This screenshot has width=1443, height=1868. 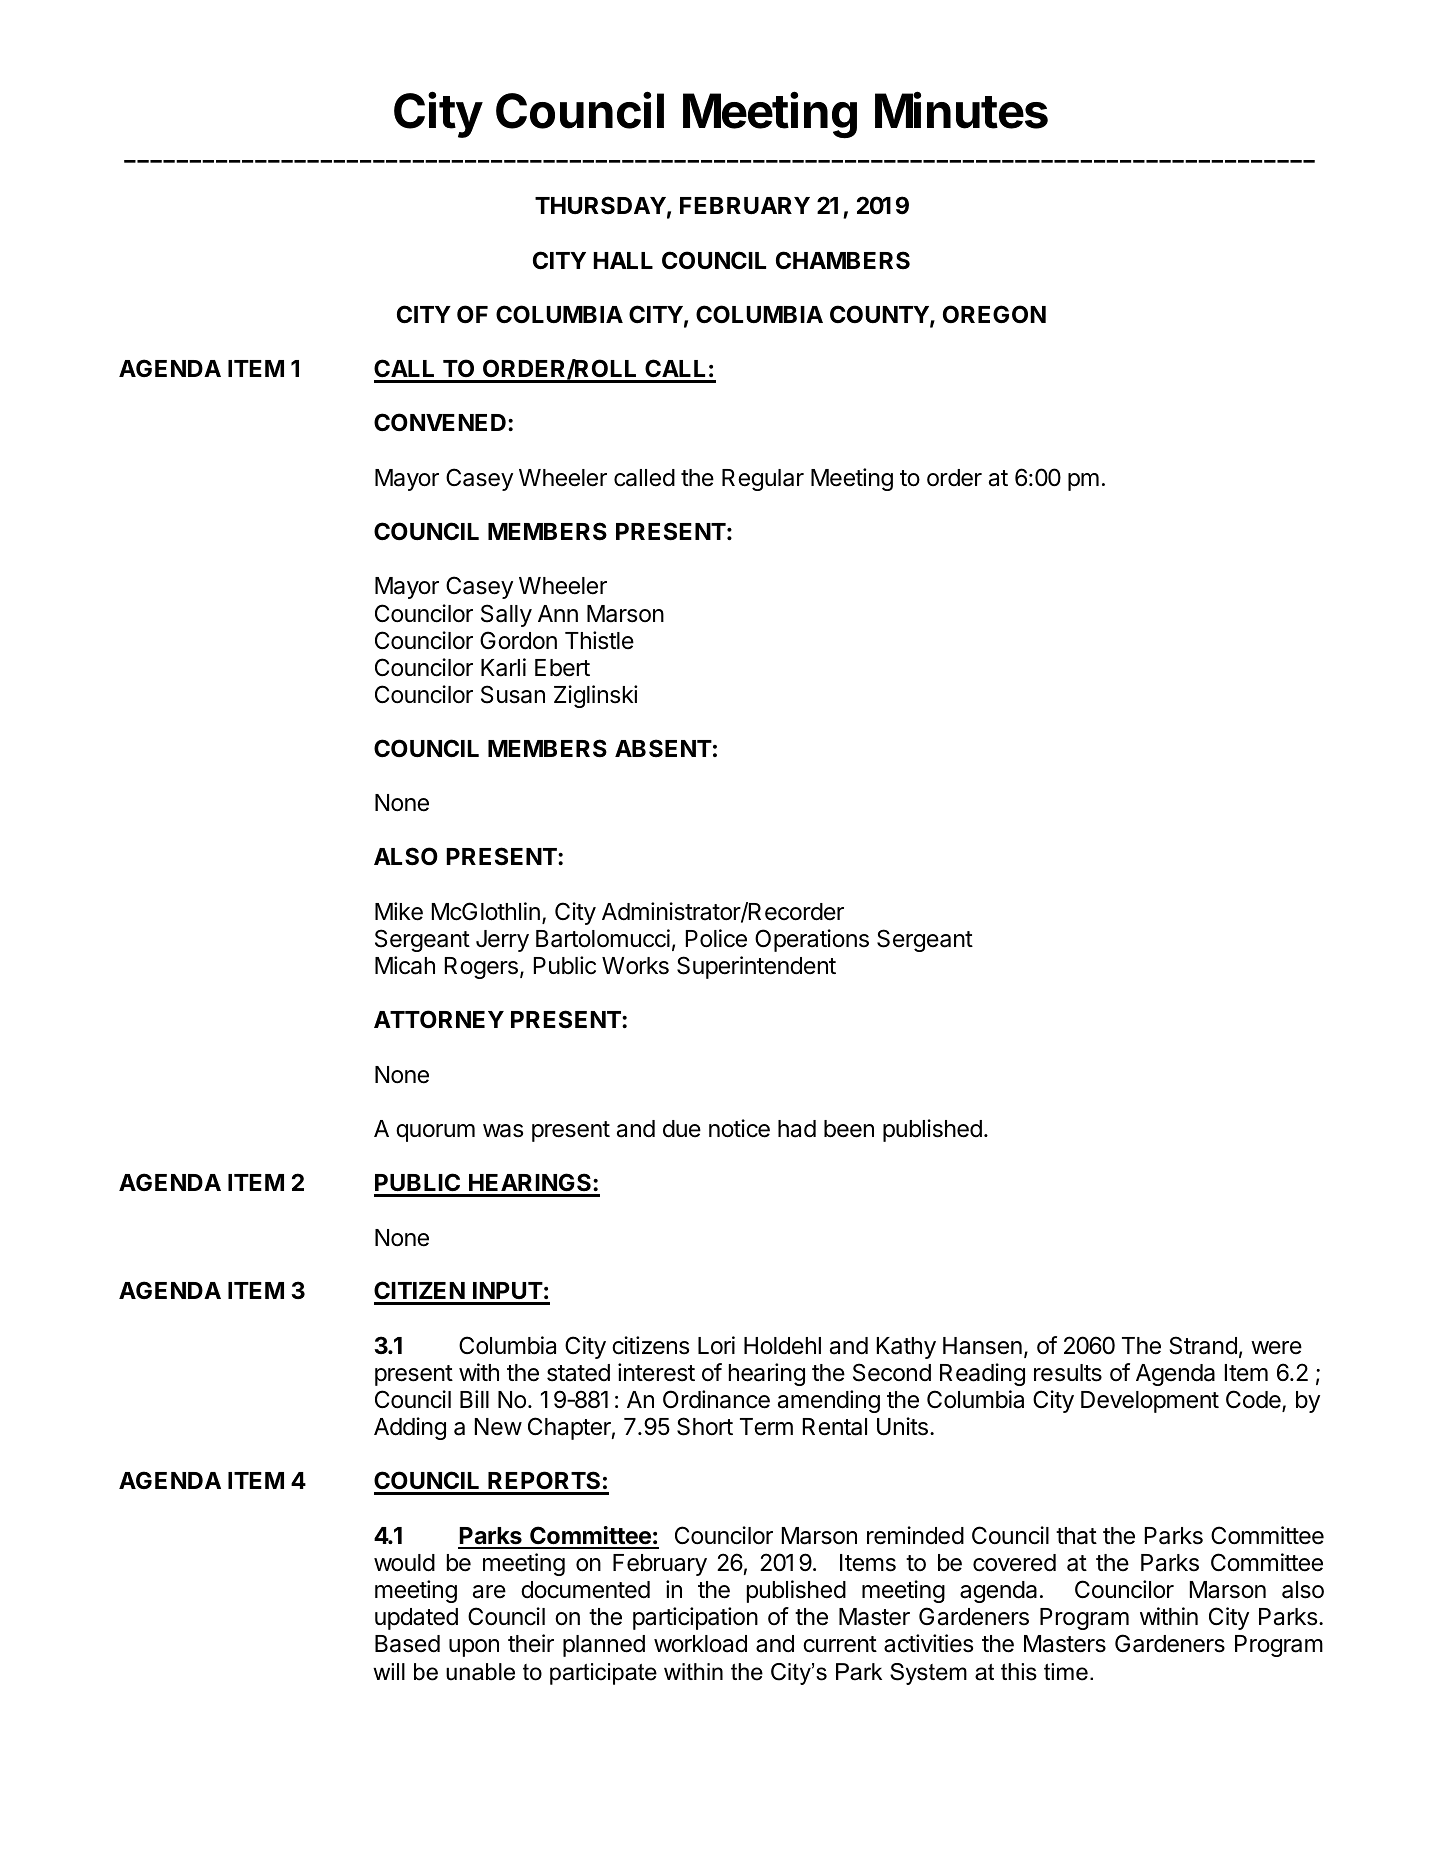 What do you see at coordinates (843, 260) in the screenshot?
I see `CHAMBERS` at bounding box center [843, 260].
